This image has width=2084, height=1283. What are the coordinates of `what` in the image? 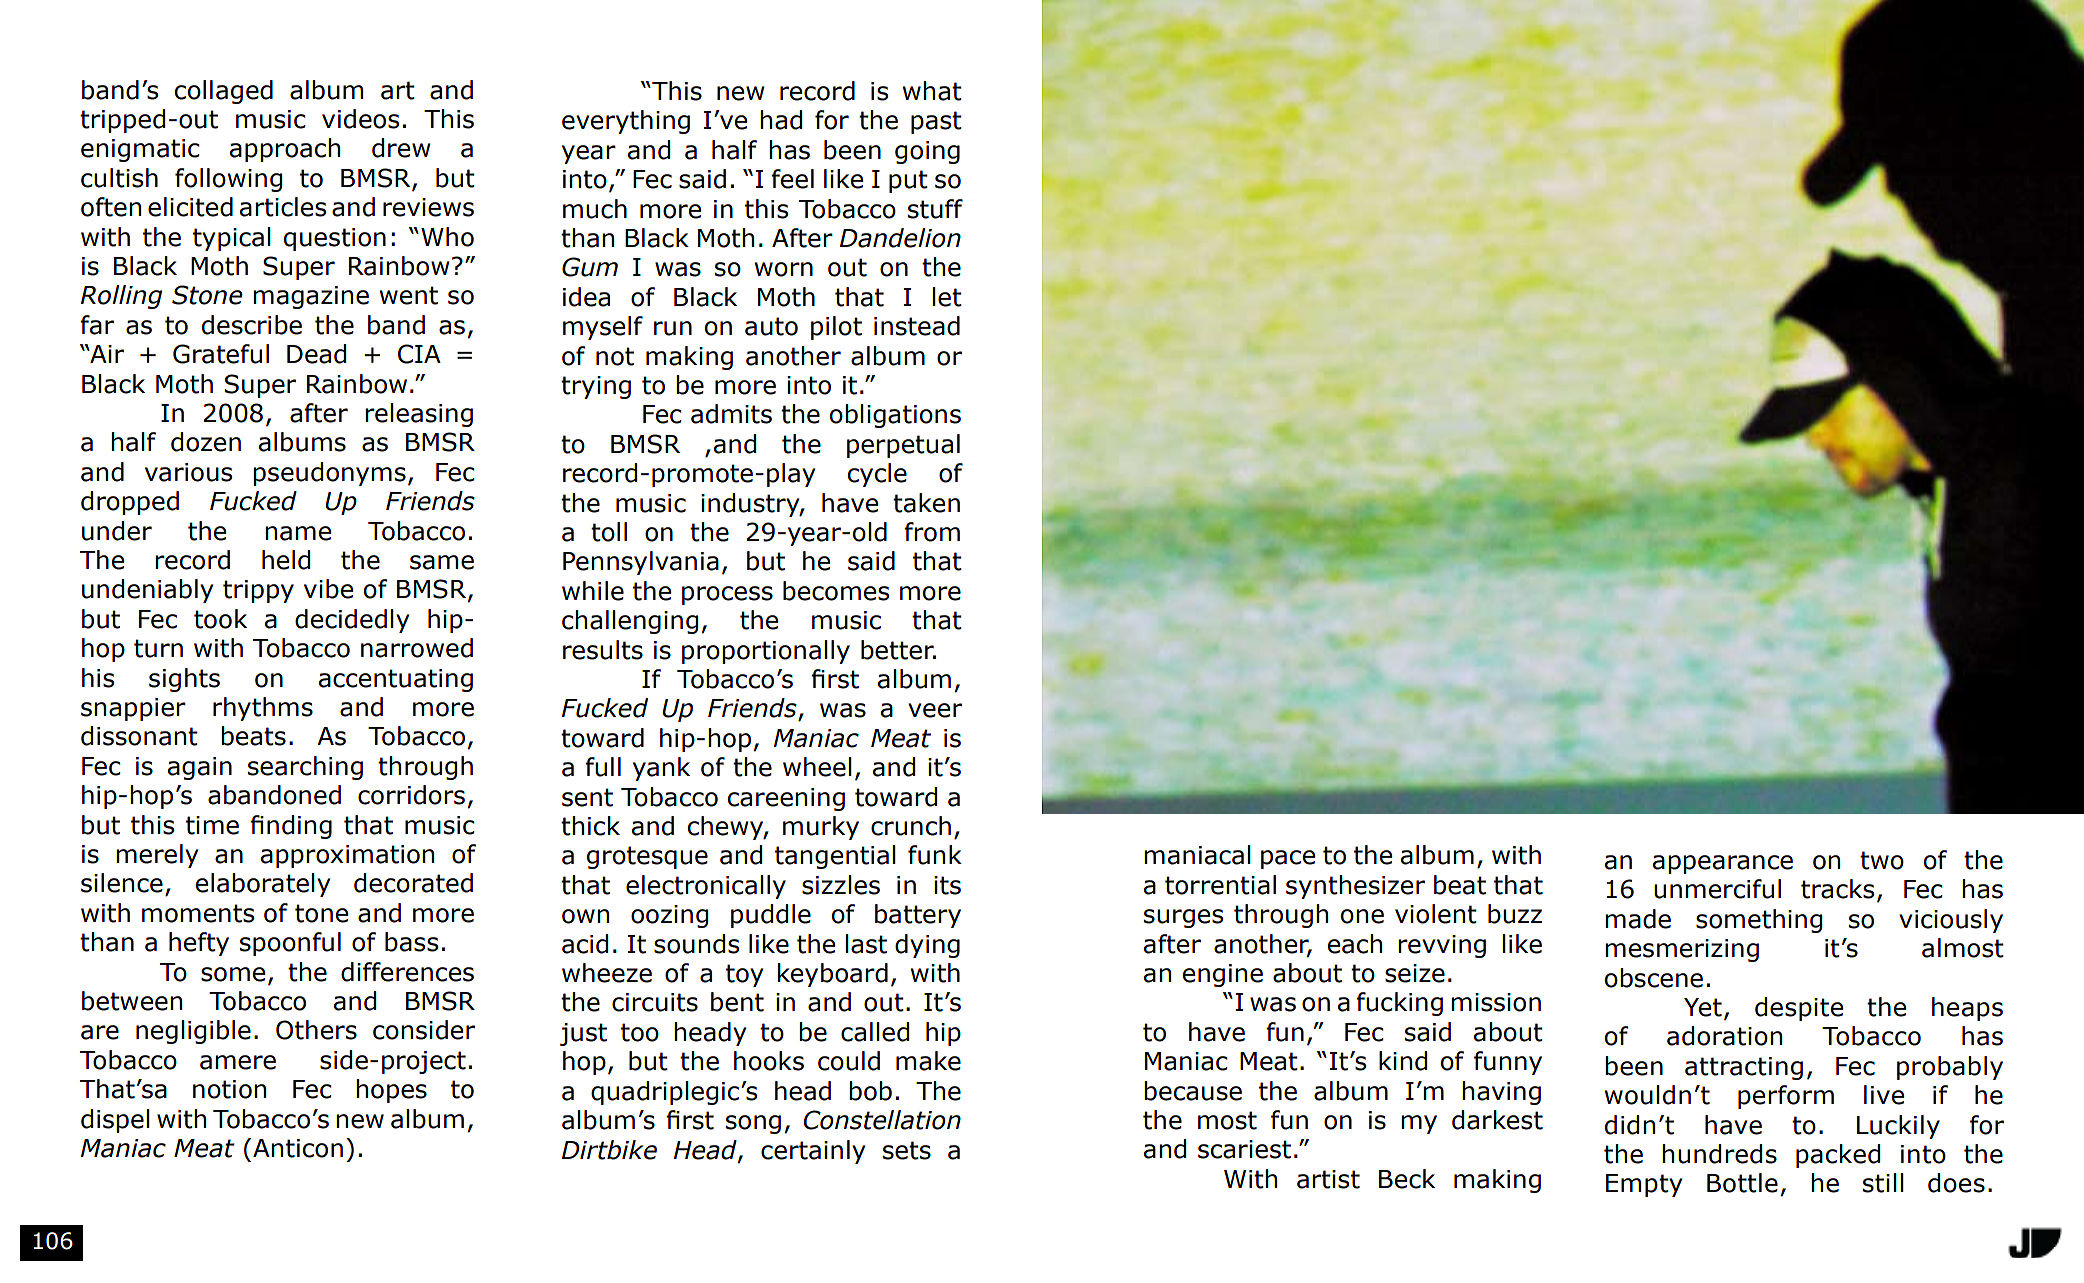 It's located at (932, 91).
